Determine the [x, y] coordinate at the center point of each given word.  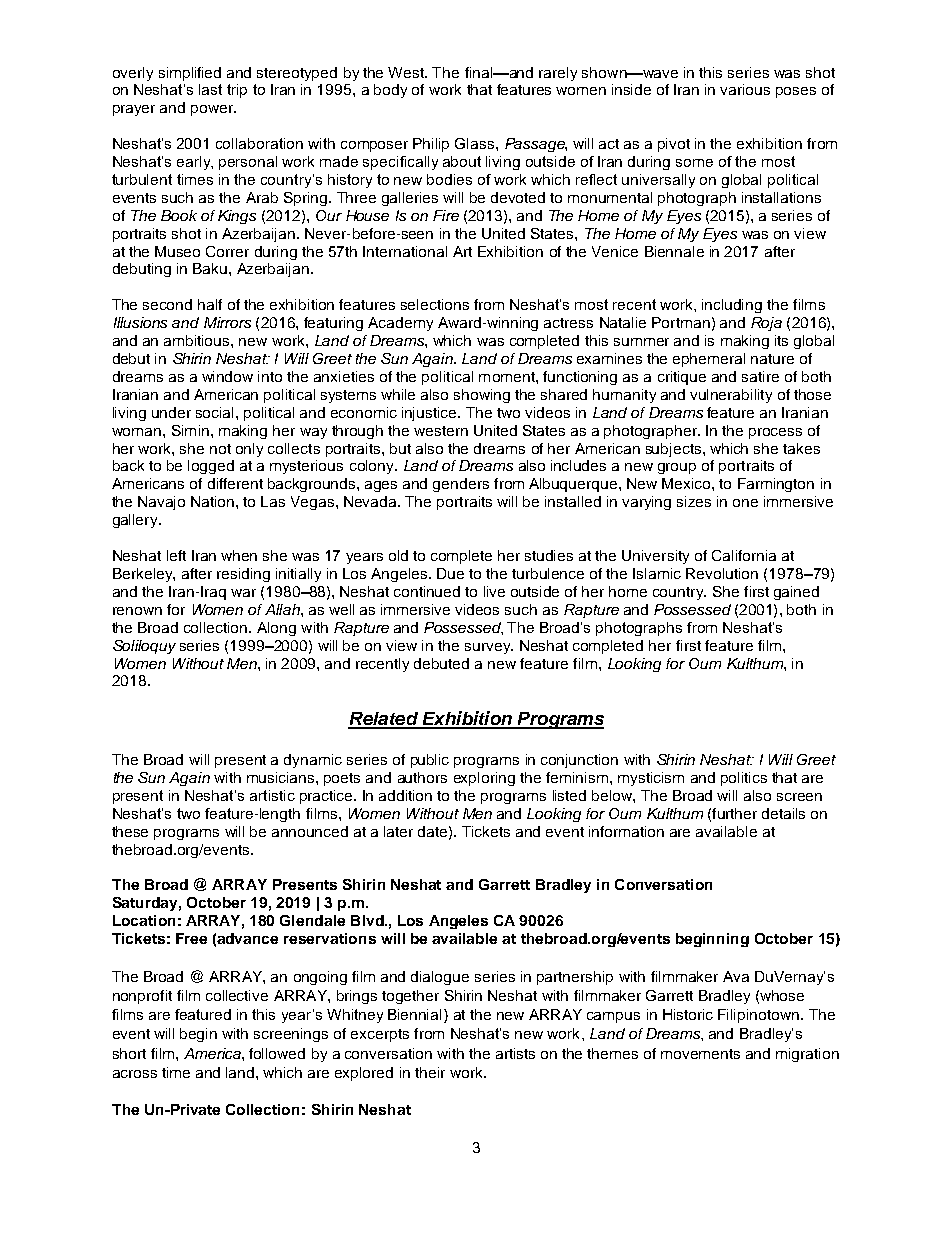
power [213, 110]
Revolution [722, 573]
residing [243, 575]
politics [744, 779]
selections [435, 304]
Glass [476, 143]
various [745, 89]
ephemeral [709, 360]
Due [450, 573]
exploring [484, 779]
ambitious [198, 340]
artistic [272, 795]
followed [277, 1053]
